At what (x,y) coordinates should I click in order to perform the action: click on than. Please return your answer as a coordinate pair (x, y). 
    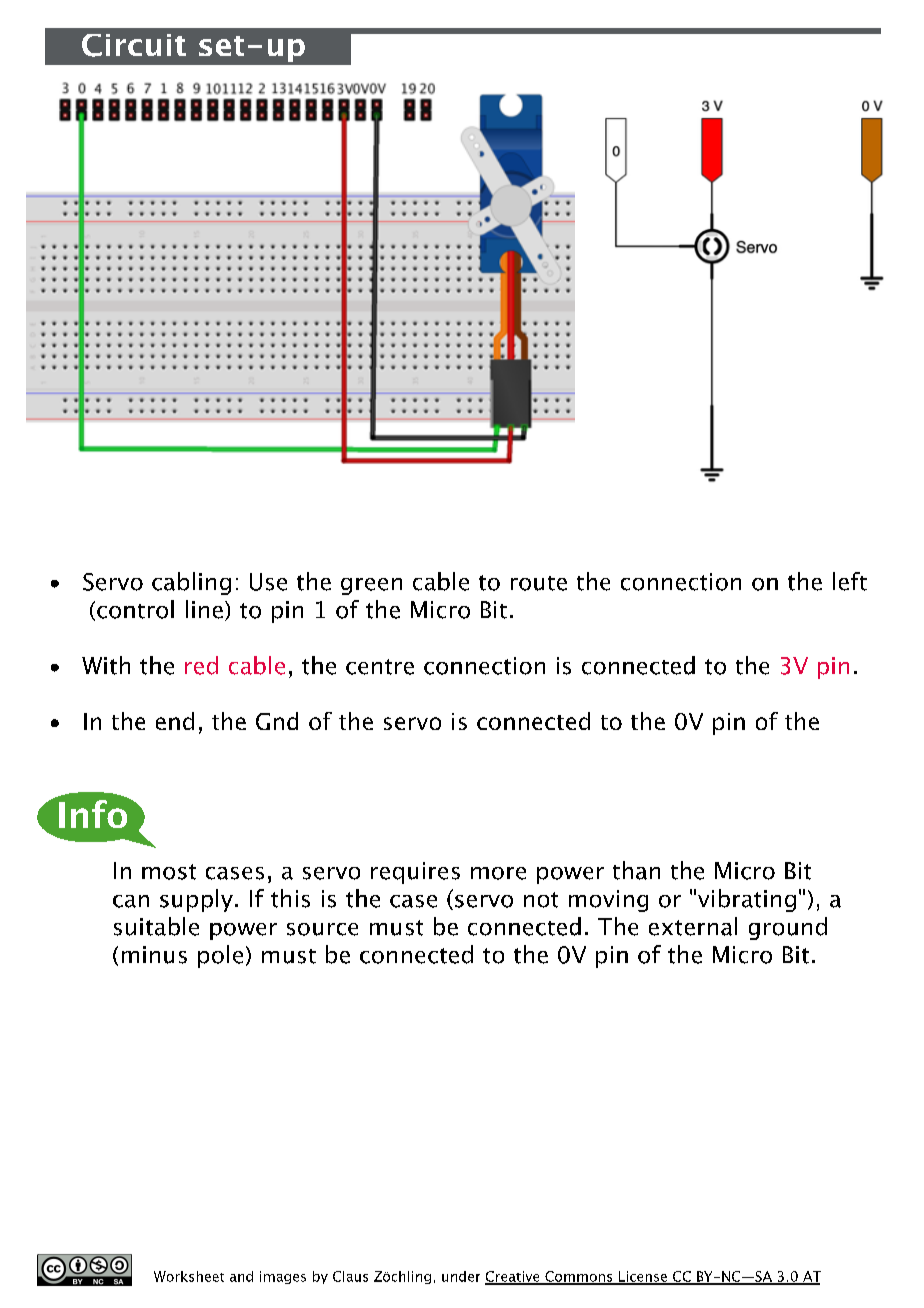
    Looking at the image, I should click on (636, 870).
